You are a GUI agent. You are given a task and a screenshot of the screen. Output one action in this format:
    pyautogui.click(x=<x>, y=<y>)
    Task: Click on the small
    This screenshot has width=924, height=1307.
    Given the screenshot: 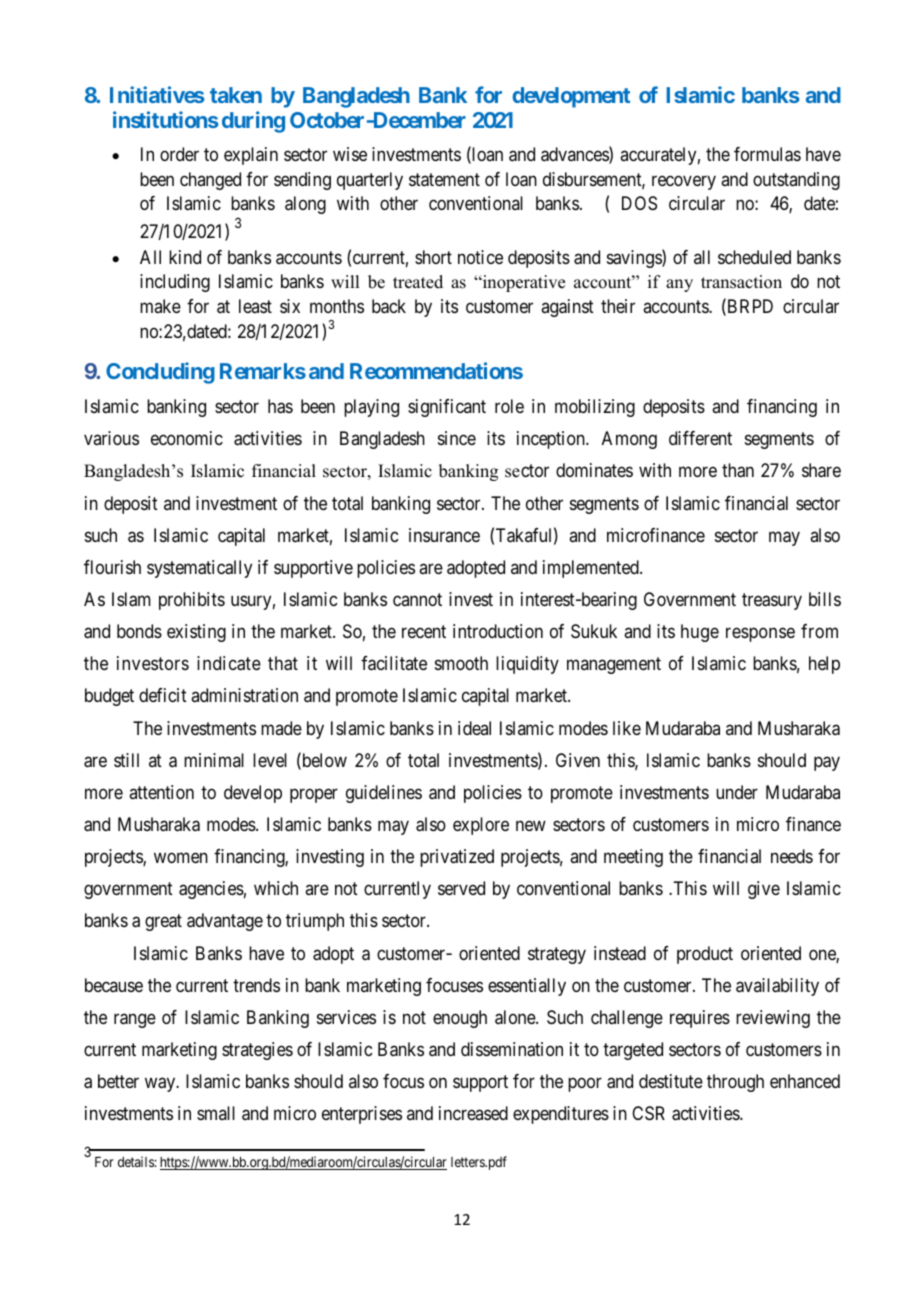 What is the action you would take?
    pyautogui.click(x=216, y=1113)
